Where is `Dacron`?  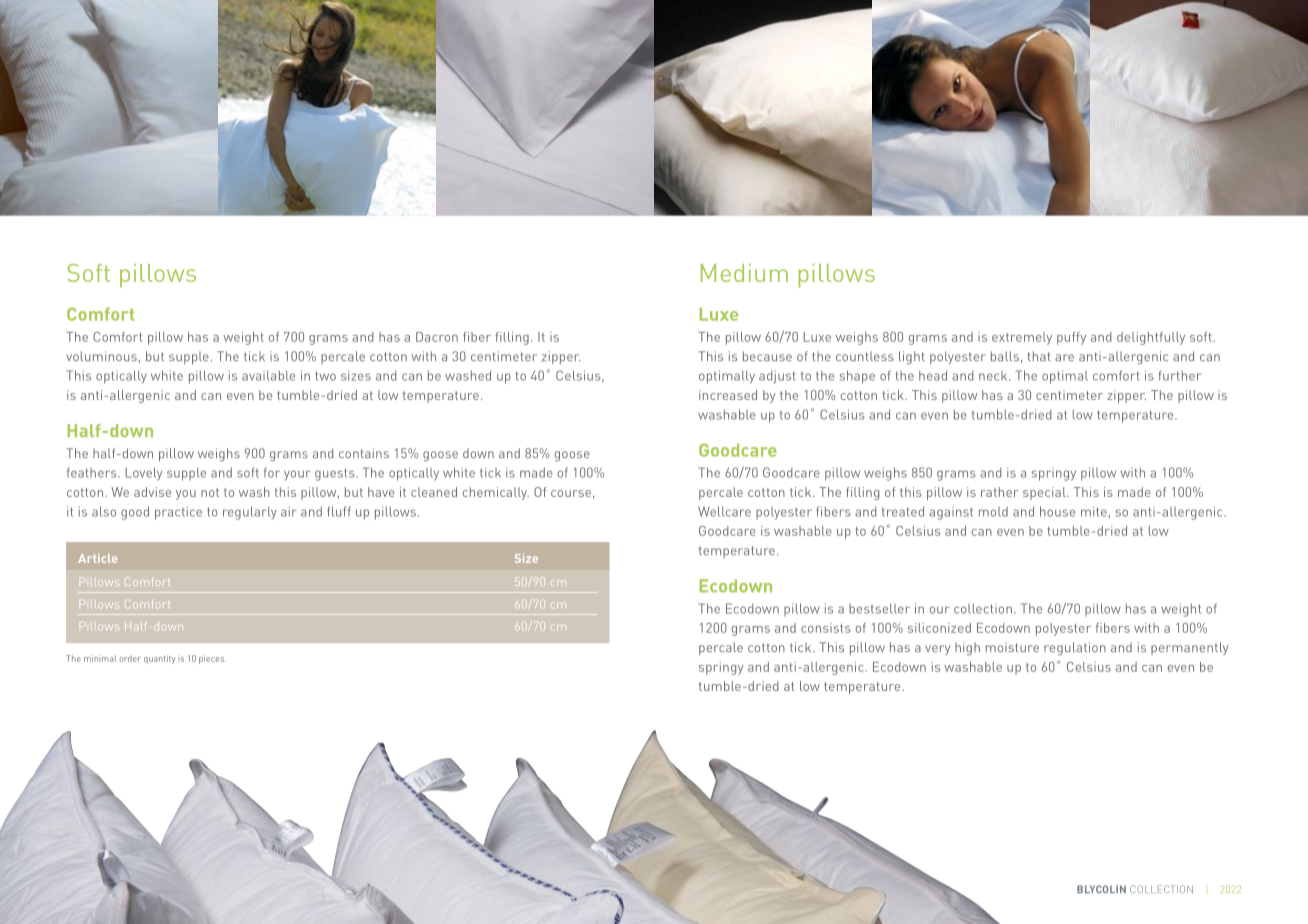
Dacron is located at coordinates (437, 337).
